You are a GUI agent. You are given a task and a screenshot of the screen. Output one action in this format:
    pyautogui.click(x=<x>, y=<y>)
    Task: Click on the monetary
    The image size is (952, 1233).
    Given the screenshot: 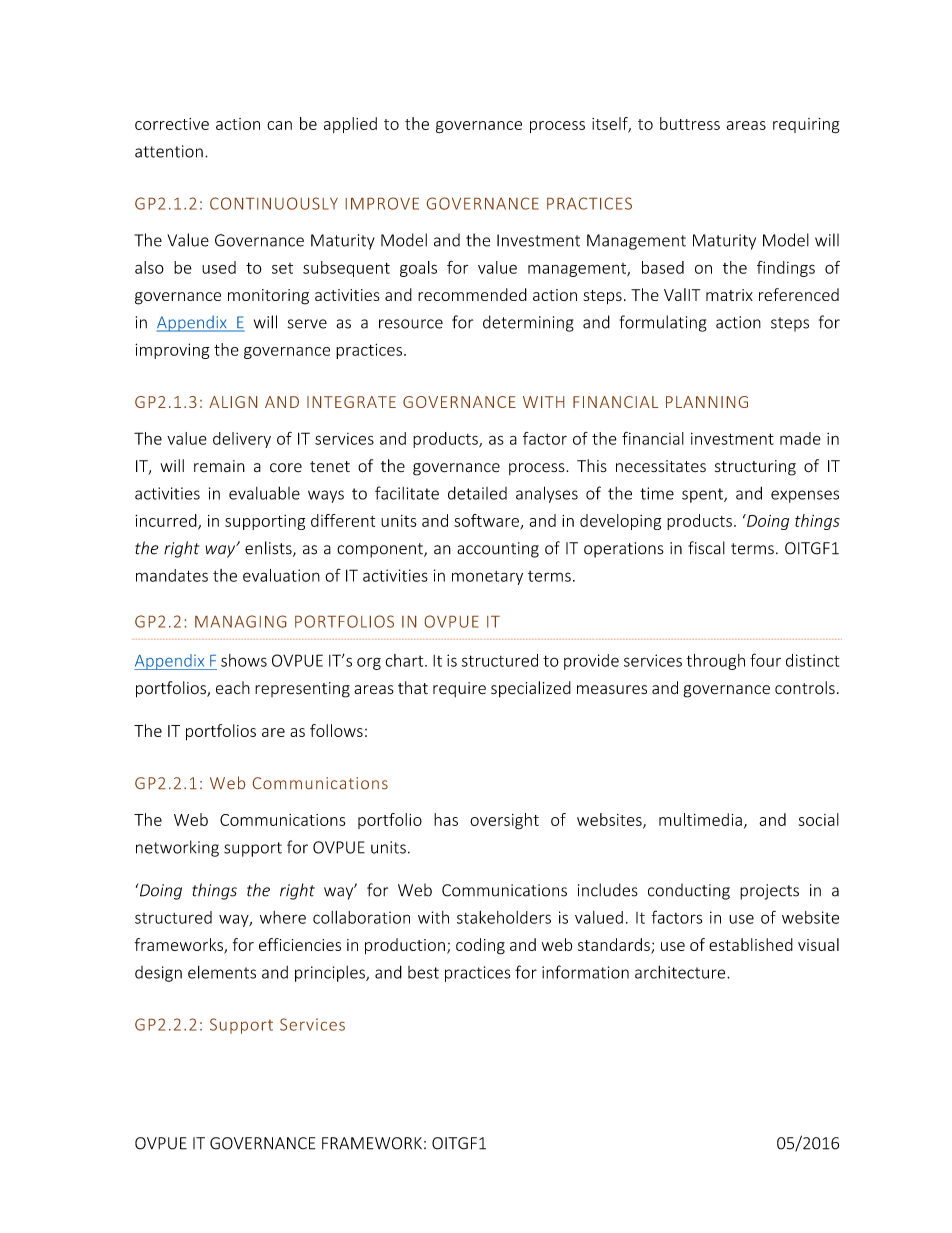 What is the action you would take?
    pyautogui.click(x=487, y=578)
